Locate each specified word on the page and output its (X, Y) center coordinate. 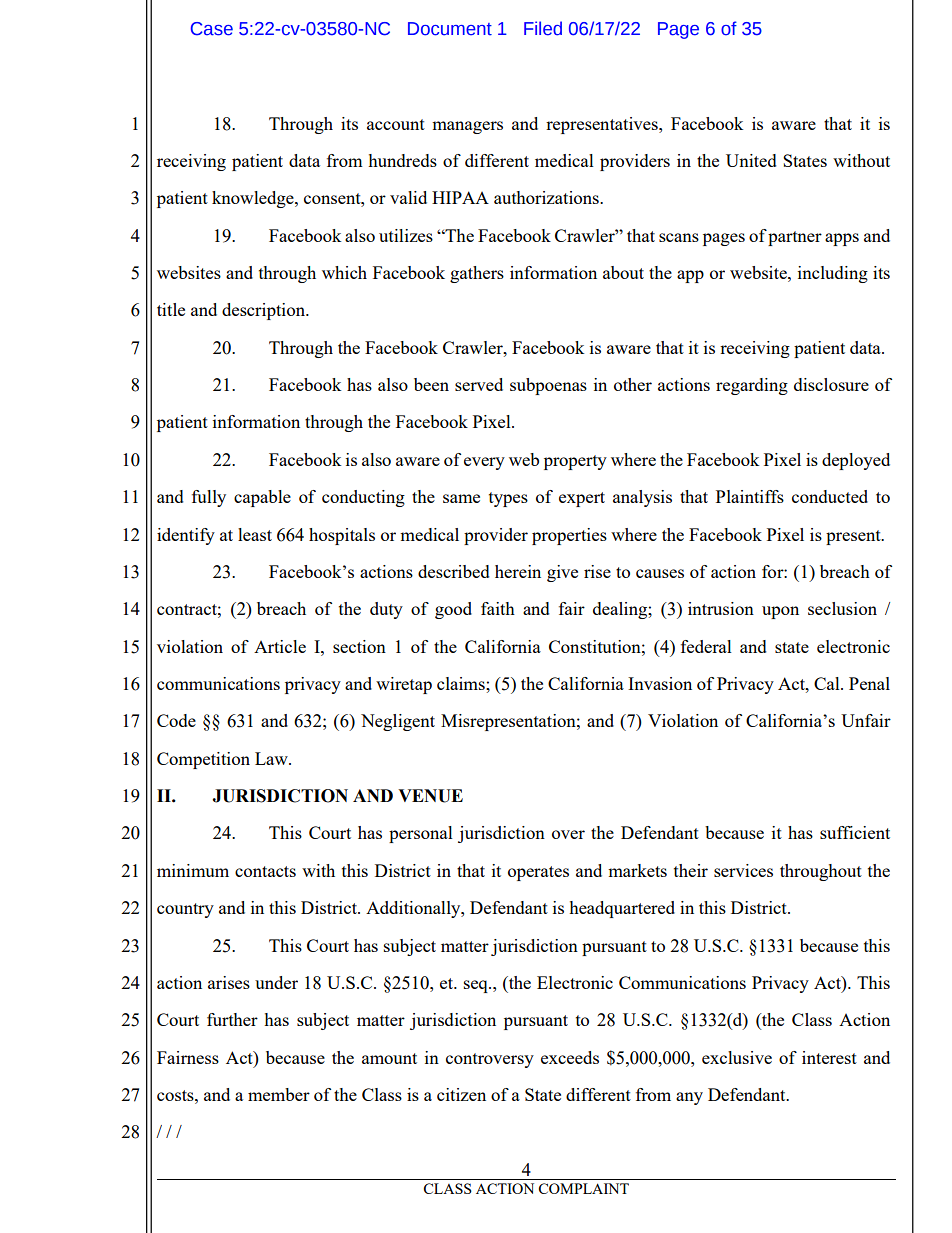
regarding (752, 386)
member (279, 1094)
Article (280, 646)
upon (780, 612)
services (743, 870)
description (264, 311)
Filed (543, 28)
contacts (265, 871)
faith (498, 608)
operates (538, 873)
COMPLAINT (583, 1188)
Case (212, 29)
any (689, 1098)
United (751, 160)
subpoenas (548, 386)
